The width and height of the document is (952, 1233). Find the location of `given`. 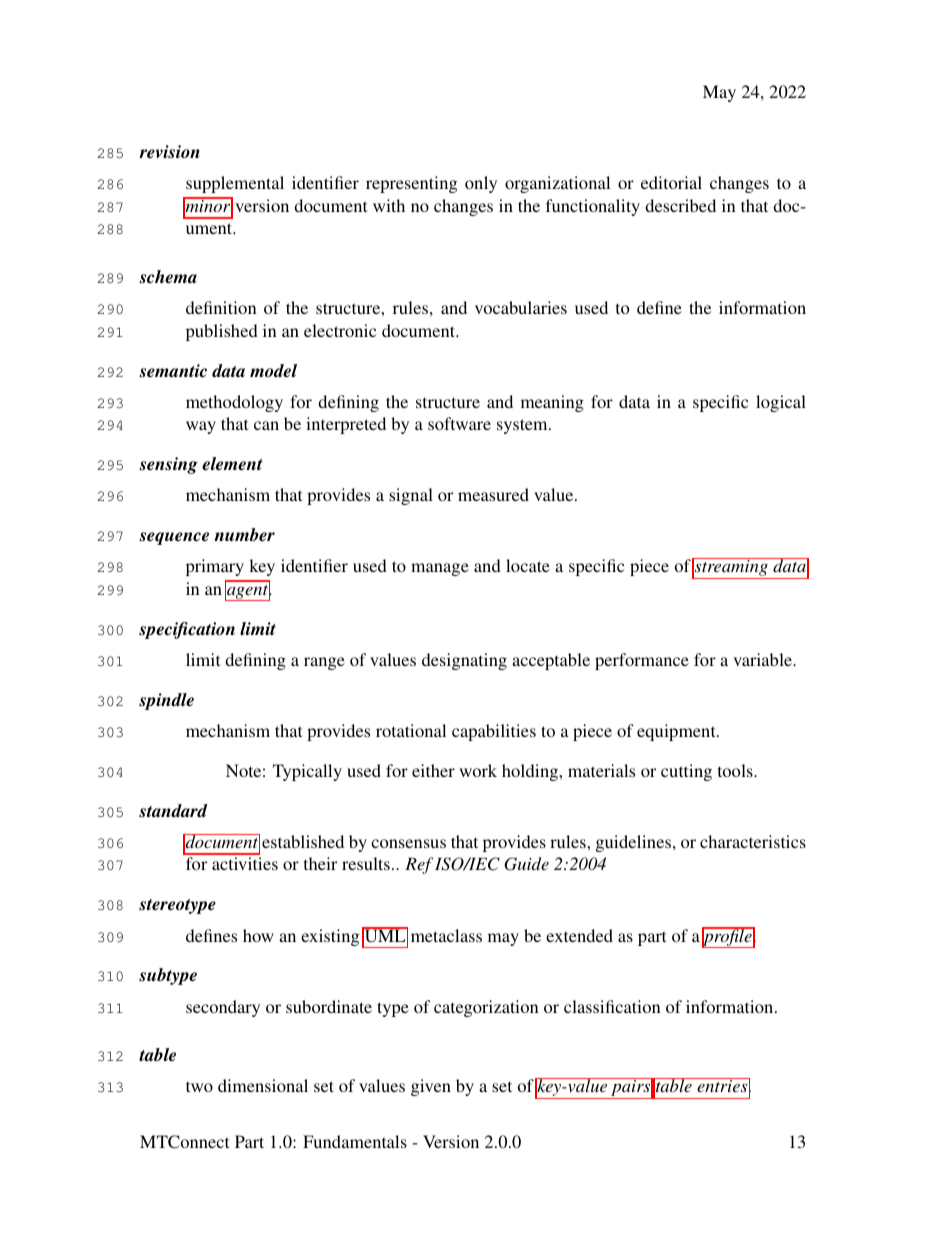

given is located at coordinates (431, 1087).
